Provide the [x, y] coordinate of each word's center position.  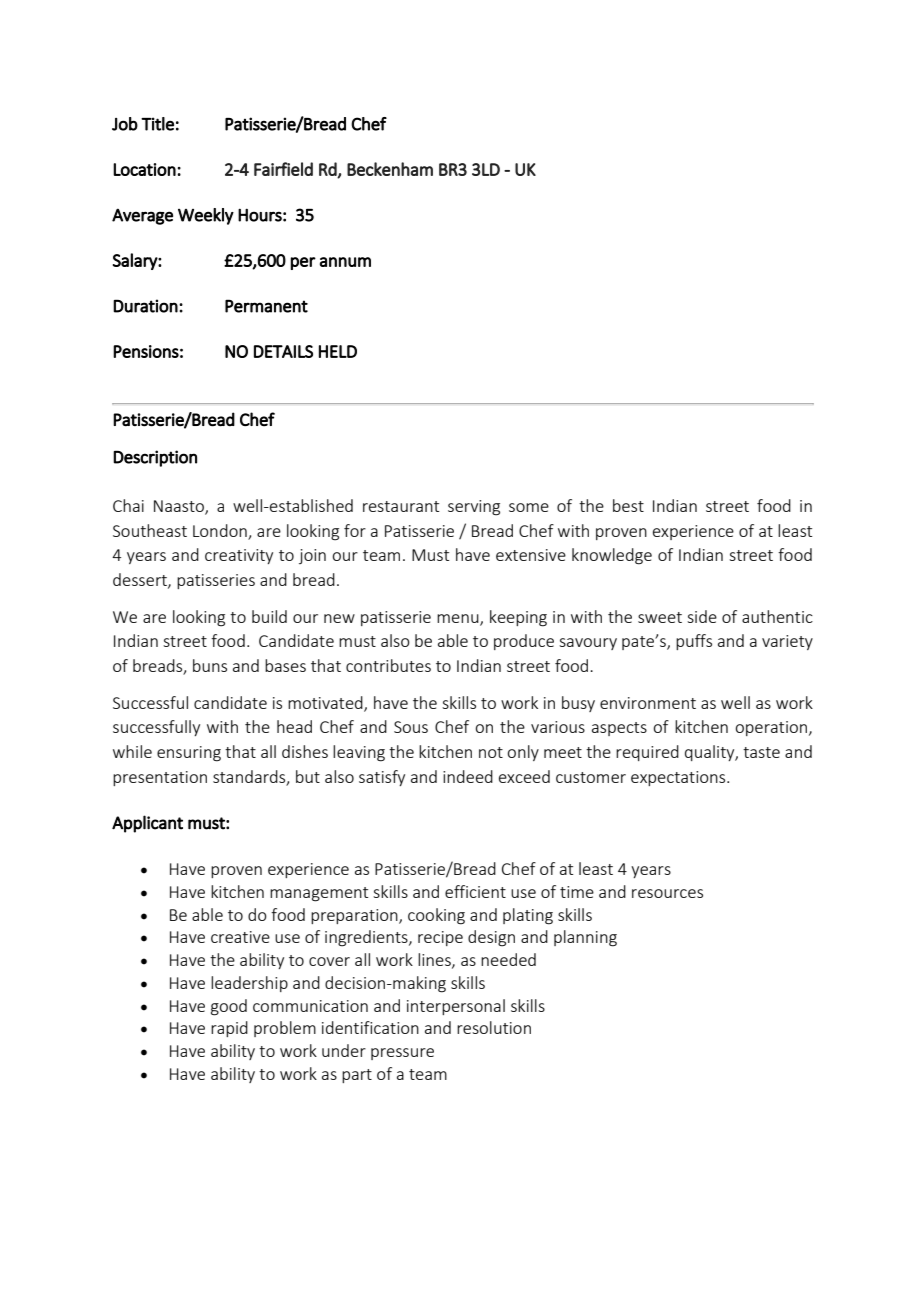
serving [474, 508]
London [220, 530]
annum [345, 262]
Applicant [147, 824]
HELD [338, 351]
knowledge [612, 556]
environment [648, 703]
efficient [475, 891]
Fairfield [283, 169]
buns [210, 665]
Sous [411, 727]
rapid [229, 1029]
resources [667, 893]
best [628, 505]
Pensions [146, 351]
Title [157, 124]
